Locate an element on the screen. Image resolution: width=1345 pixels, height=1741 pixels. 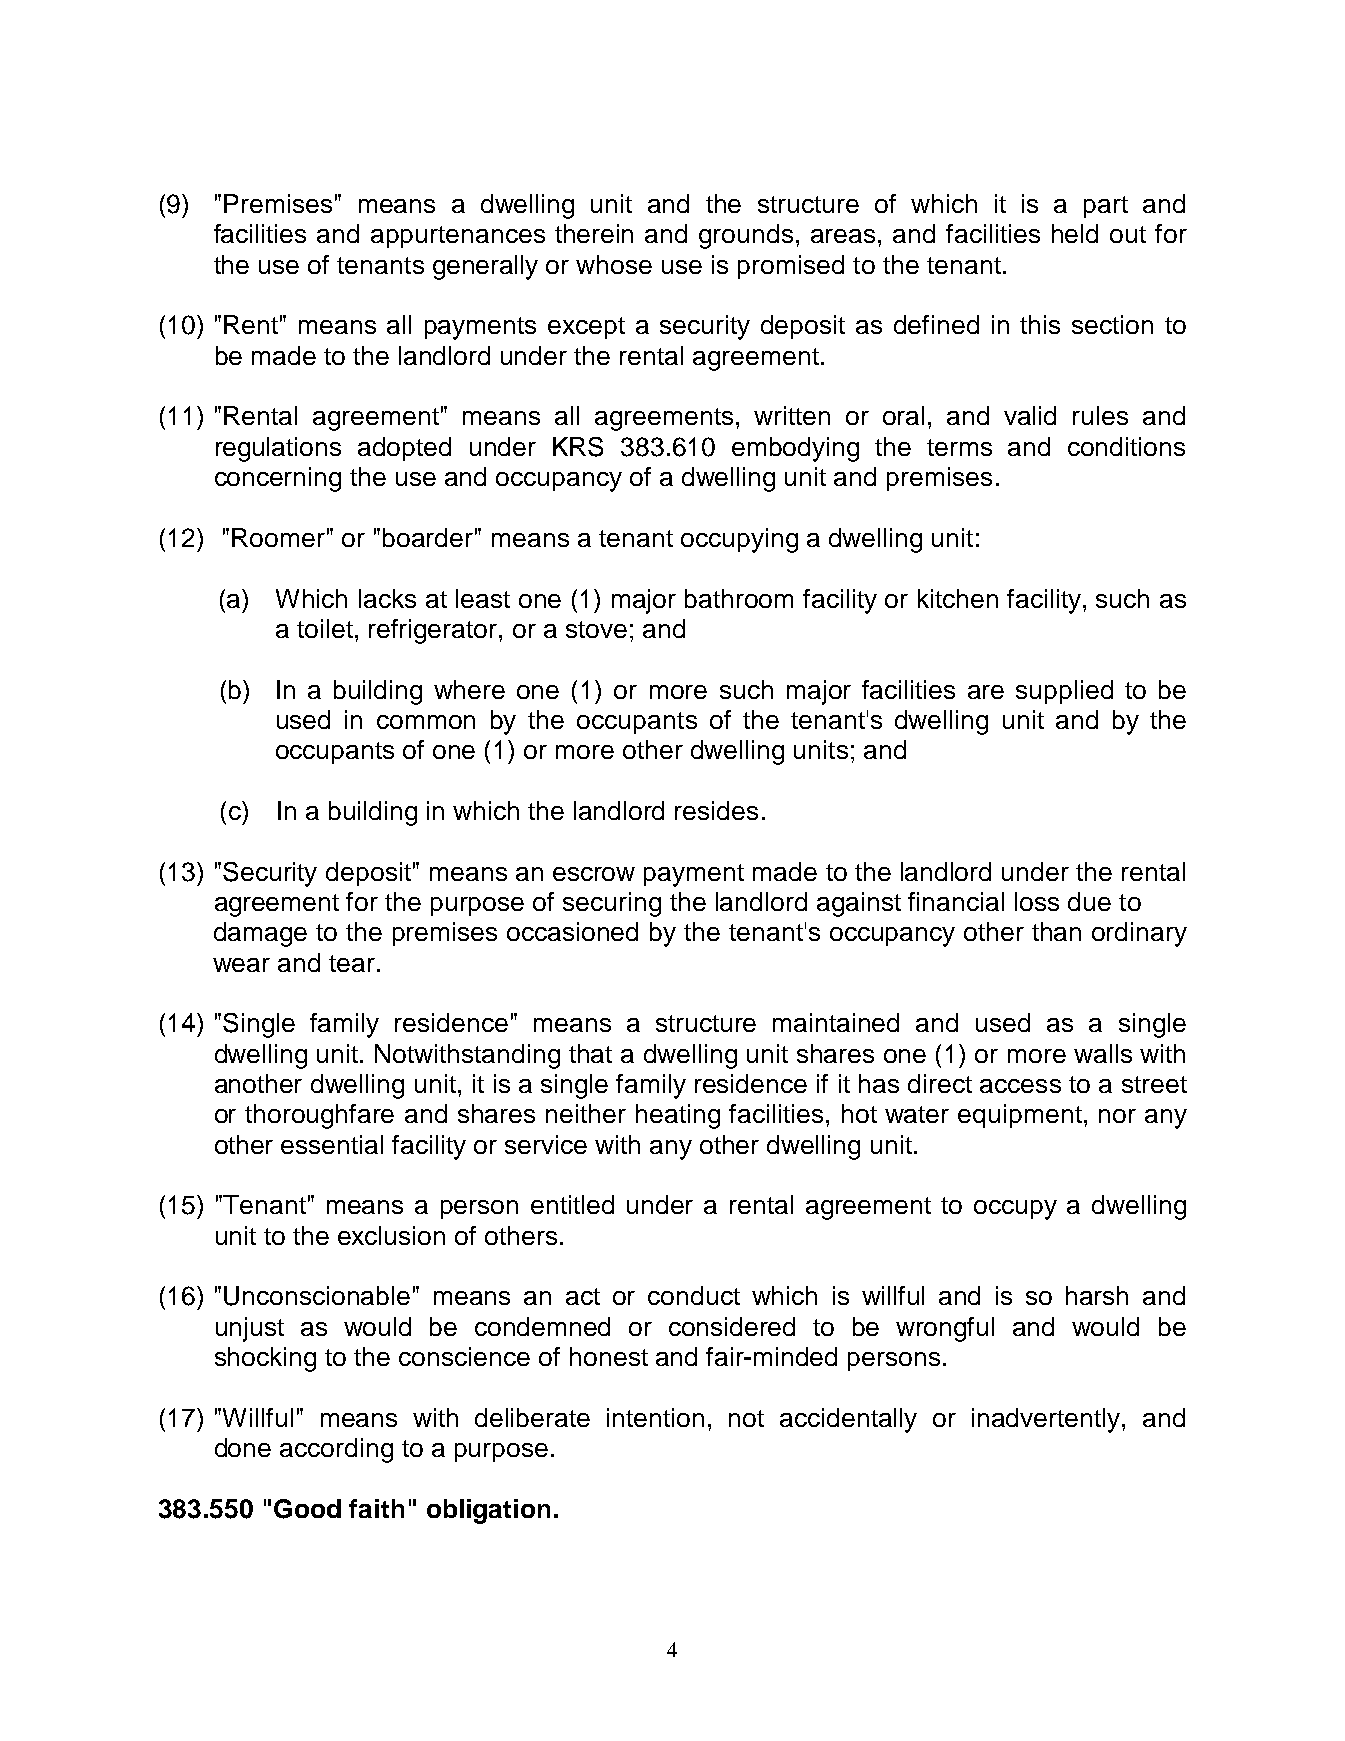
thoroughfare is located at coordinates (319, 1116).
